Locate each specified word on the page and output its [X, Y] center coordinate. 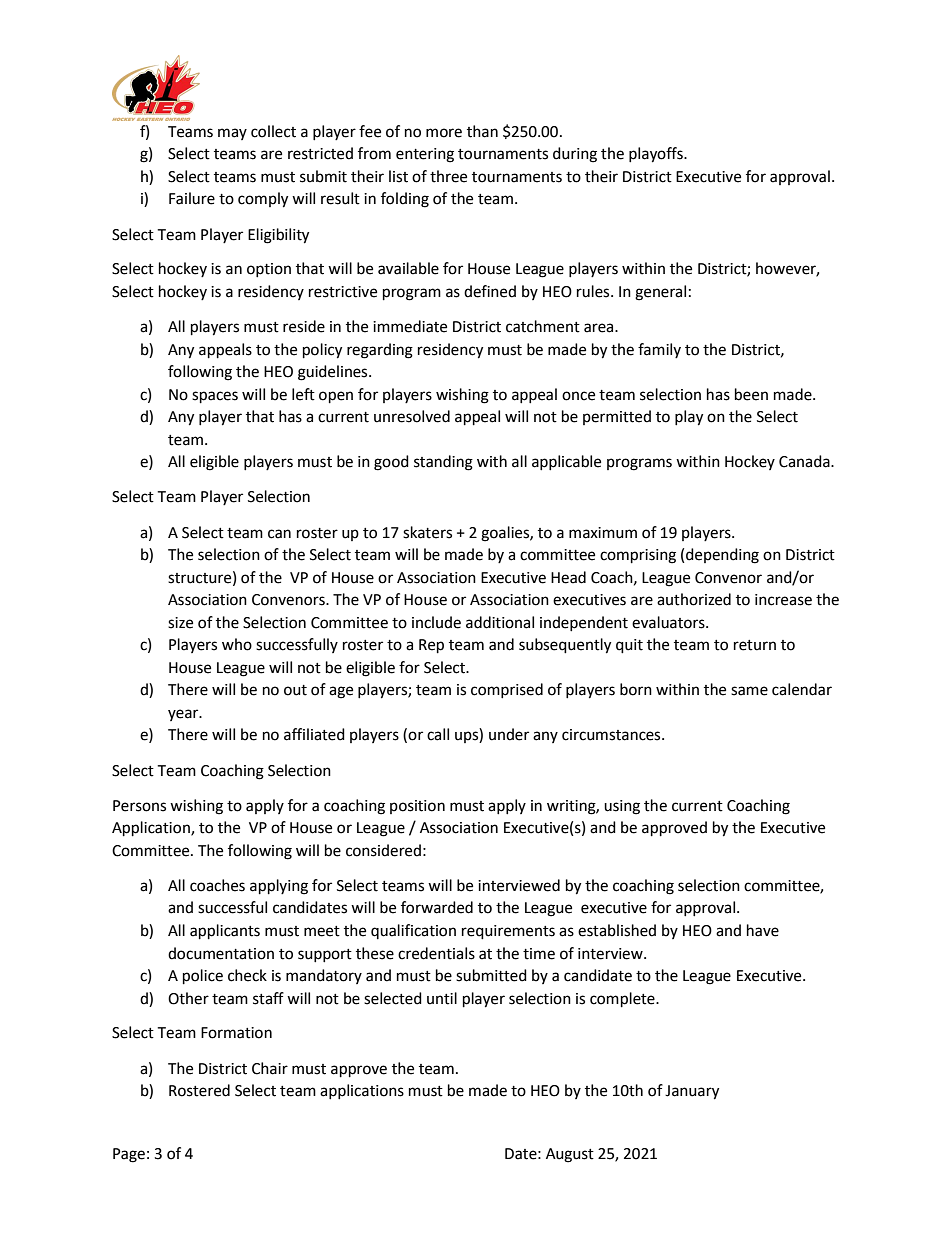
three [448, 176]
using [622, 807]
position [417, 807]
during [575, 155]
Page [129, 1155]
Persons [139, 806]
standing [443, 463]
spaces [215, 397]
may [232, 134]
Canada [805, 461]
